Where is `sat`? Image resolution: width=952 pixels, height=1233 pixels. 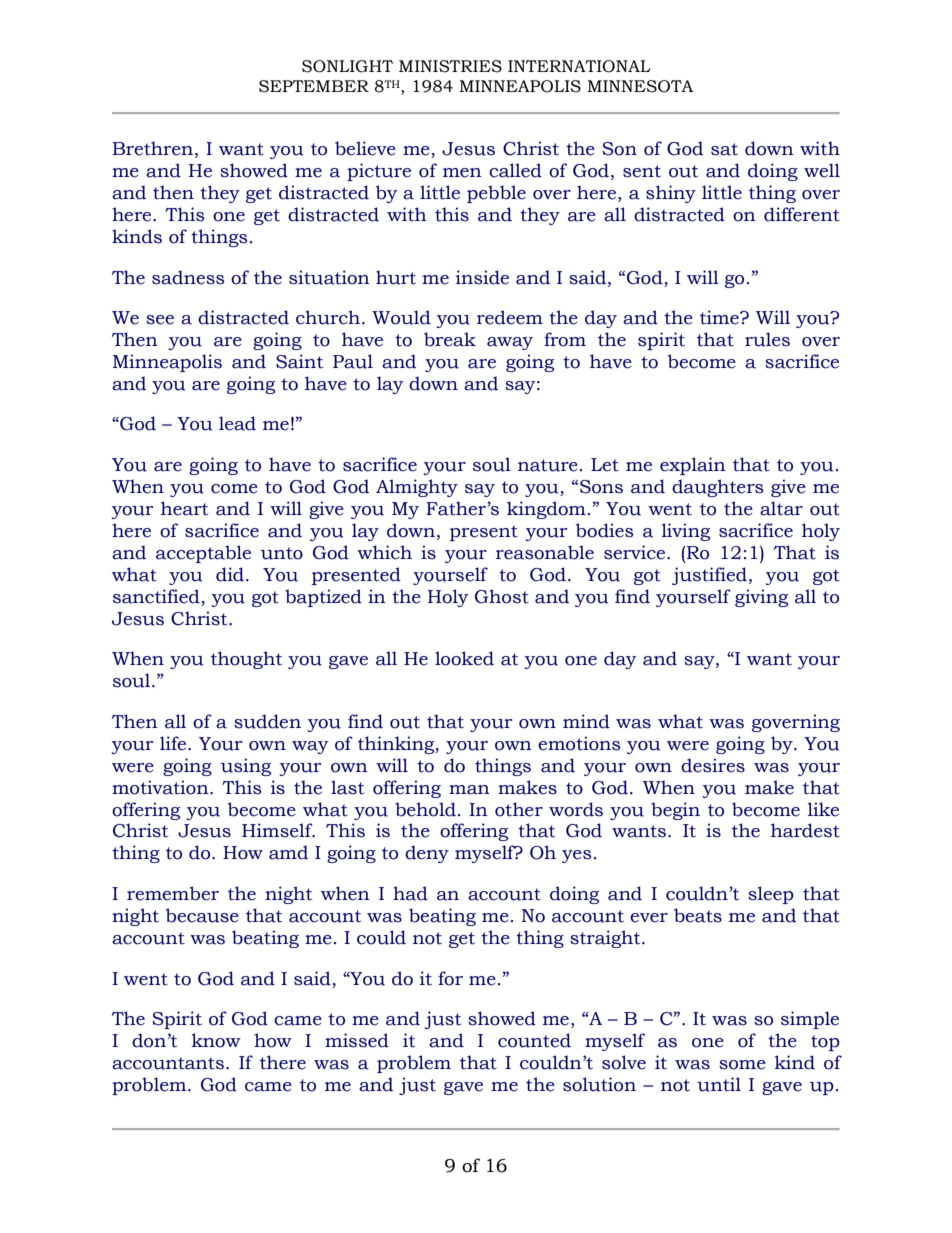 sat is located at coordinates (724, 149).
